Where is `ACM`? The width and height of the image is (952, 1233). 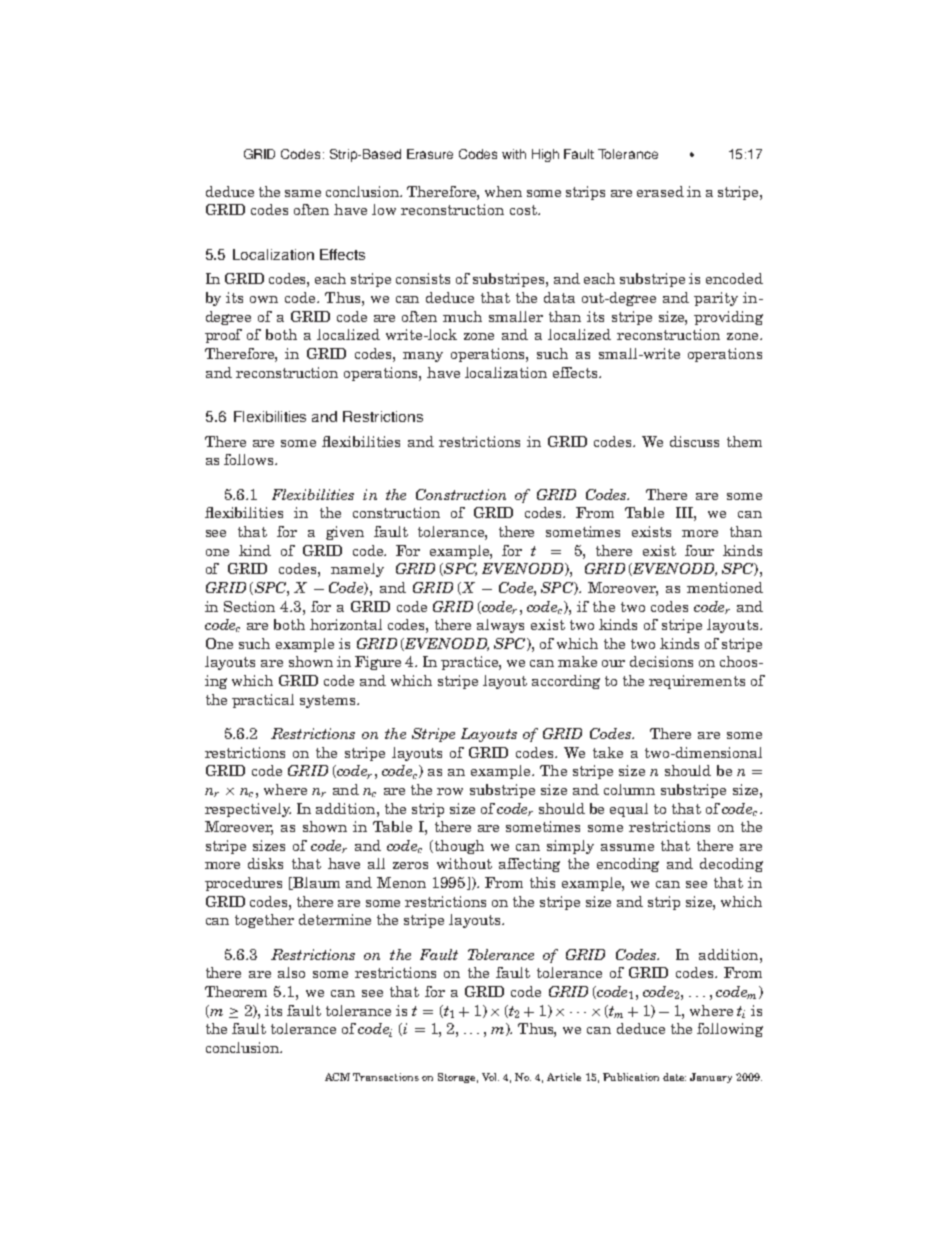
ACM is located at coordinates (337, 1077).
